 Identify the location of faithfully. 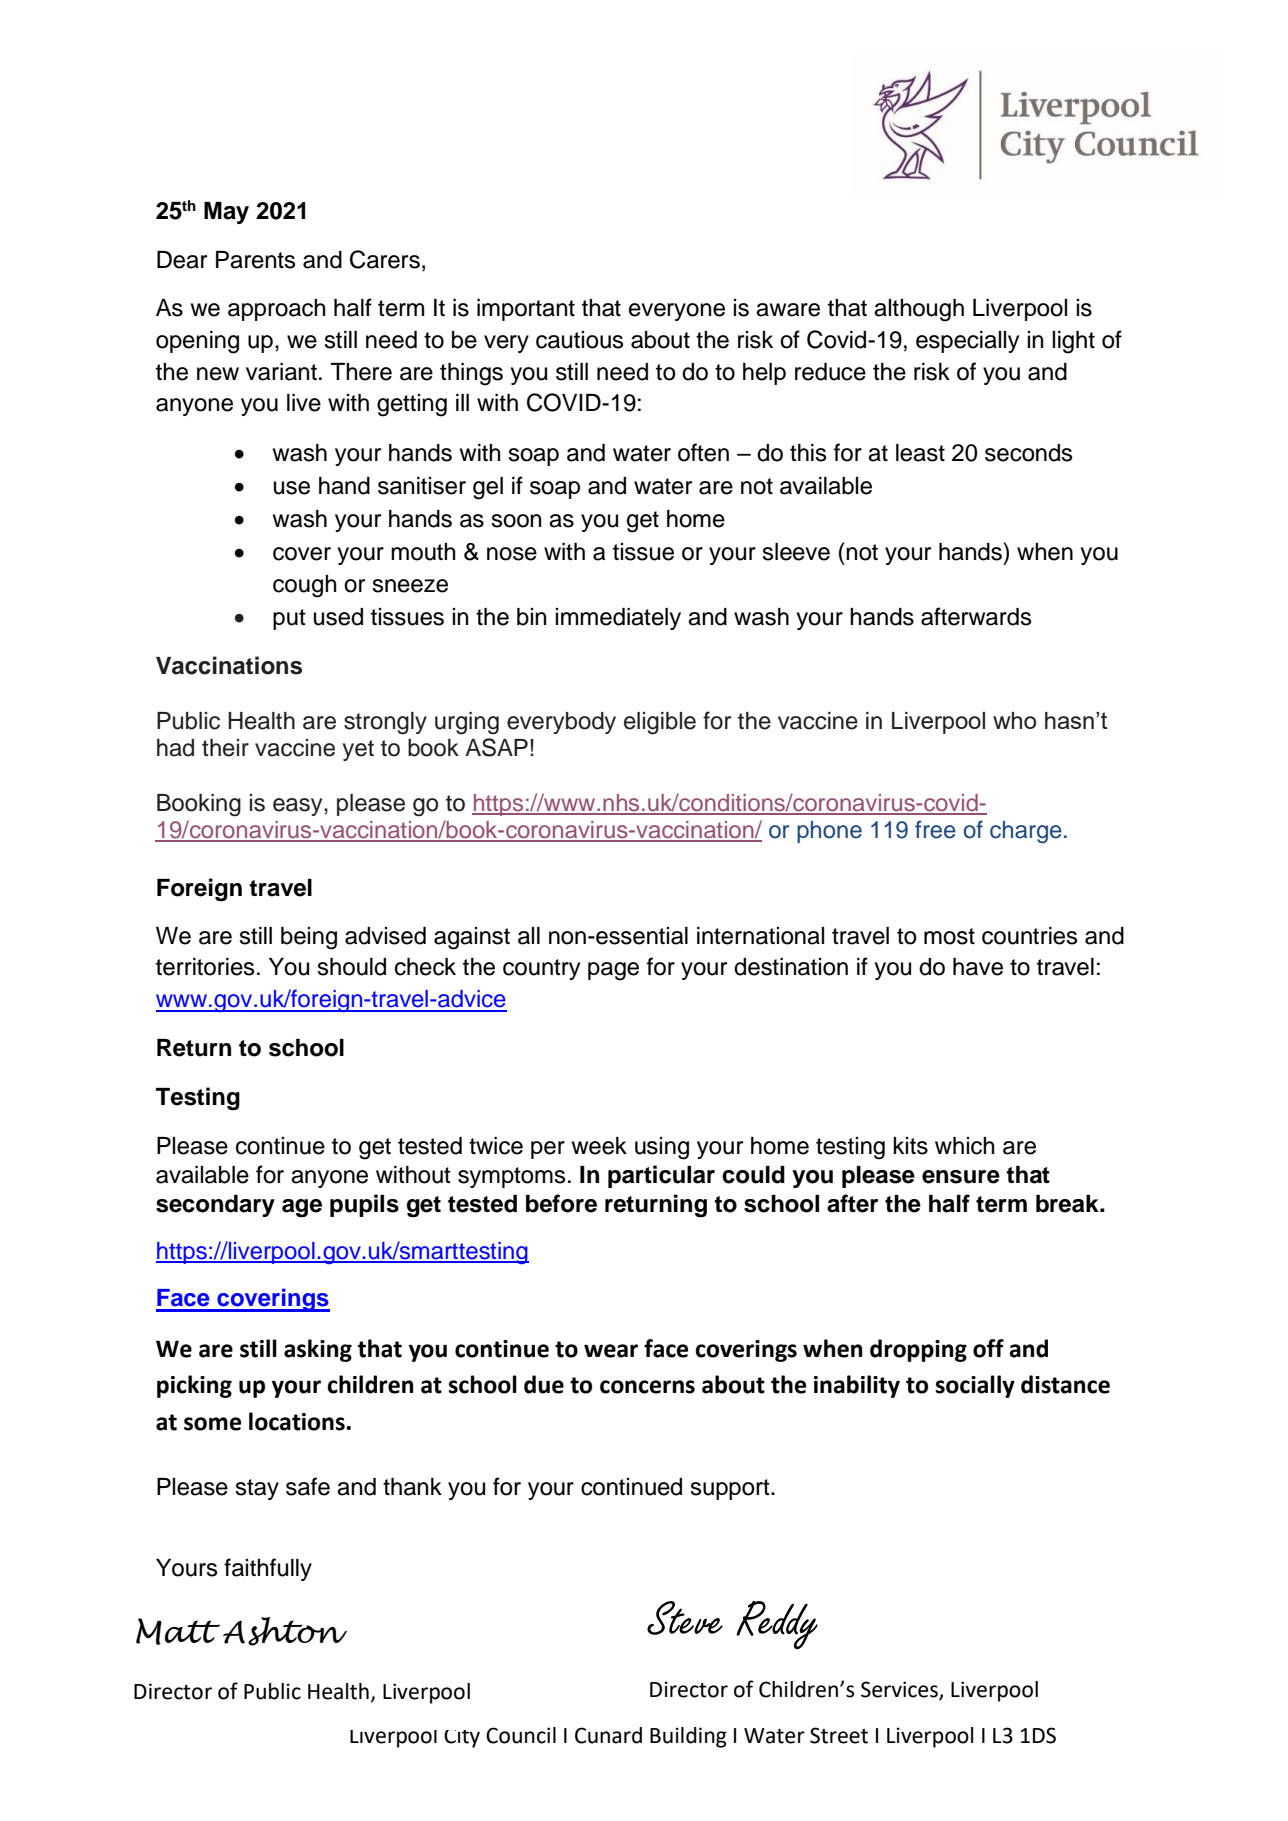
(268, 1569).
